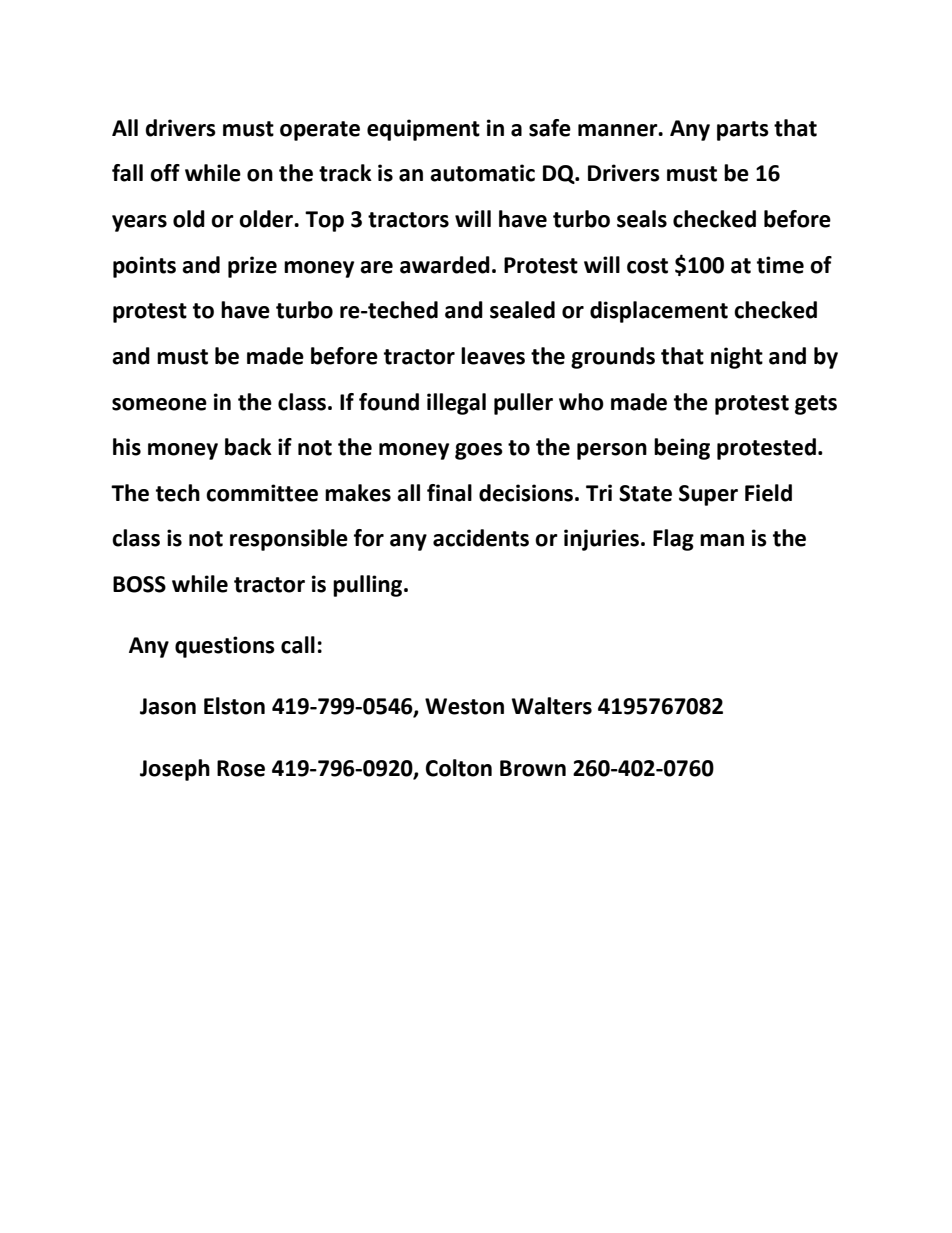  Describe the element at coordinates (682, 449) in the image. I see `being` at that location.
